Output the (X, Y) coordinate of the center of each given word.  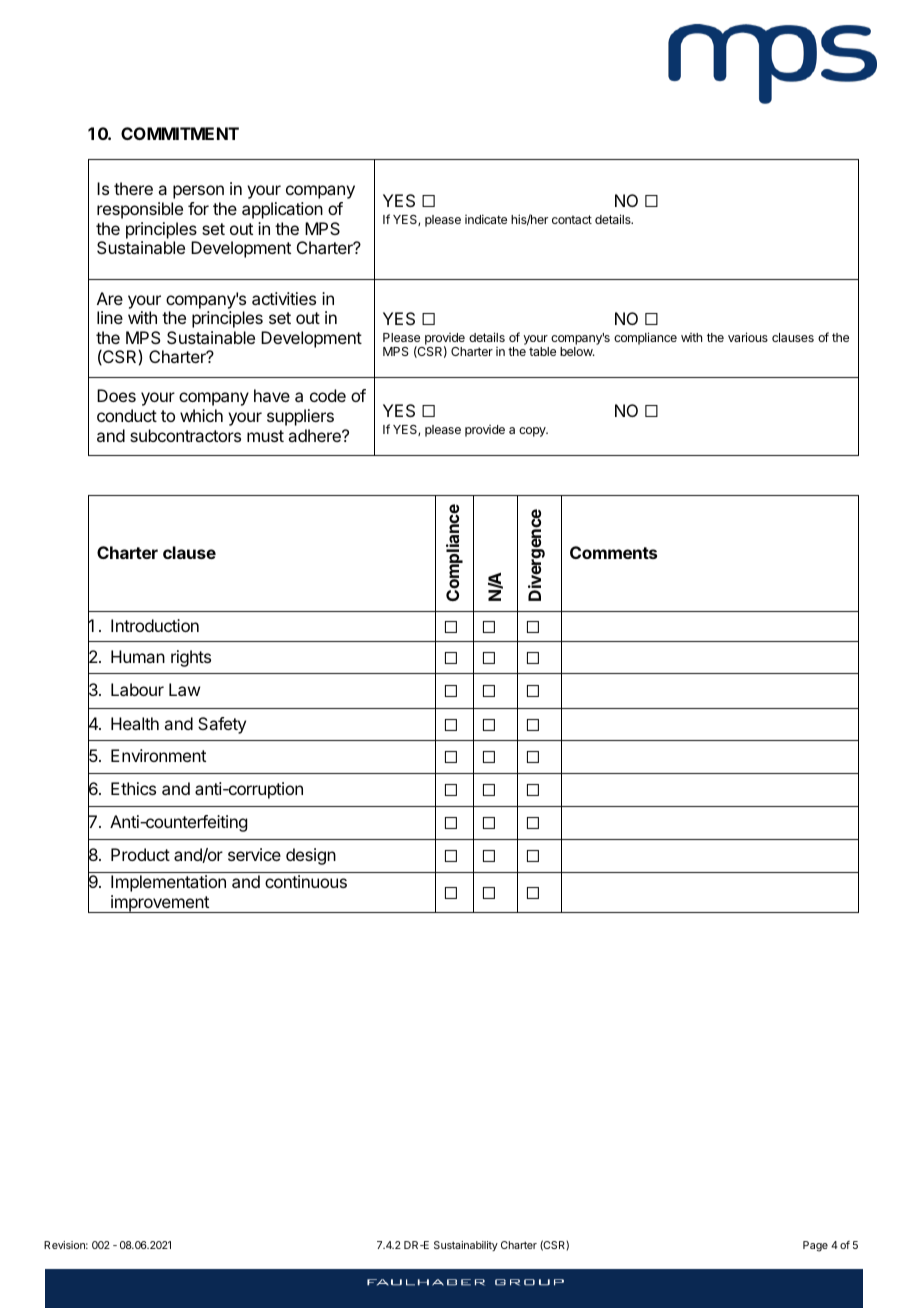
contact (572, 219)
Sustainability (466, 1246)
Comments (613, 552)
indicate (486, 219)
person (198, 192)
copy (533, 432)
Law (184, 689)
